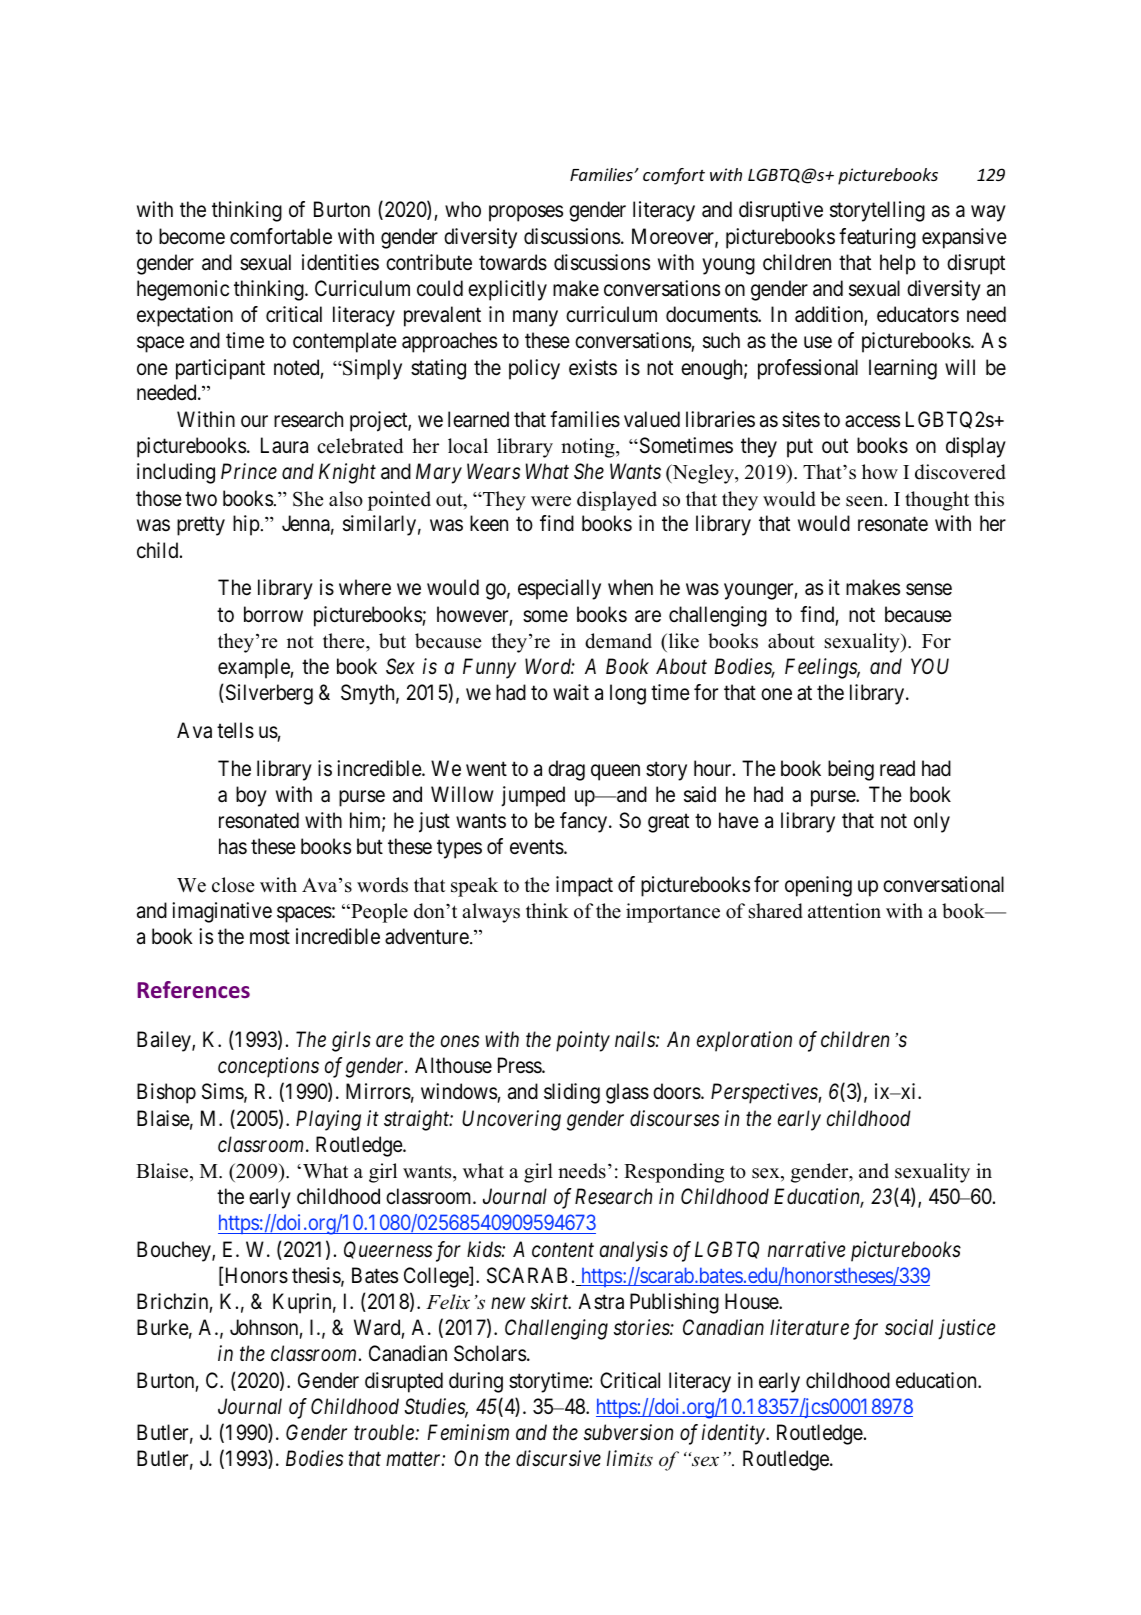 The width and height of the screenshot is (1141, 1615). Describe the element at coordinates (249, 471) in the screenshot. I see `Prince` at that location.
